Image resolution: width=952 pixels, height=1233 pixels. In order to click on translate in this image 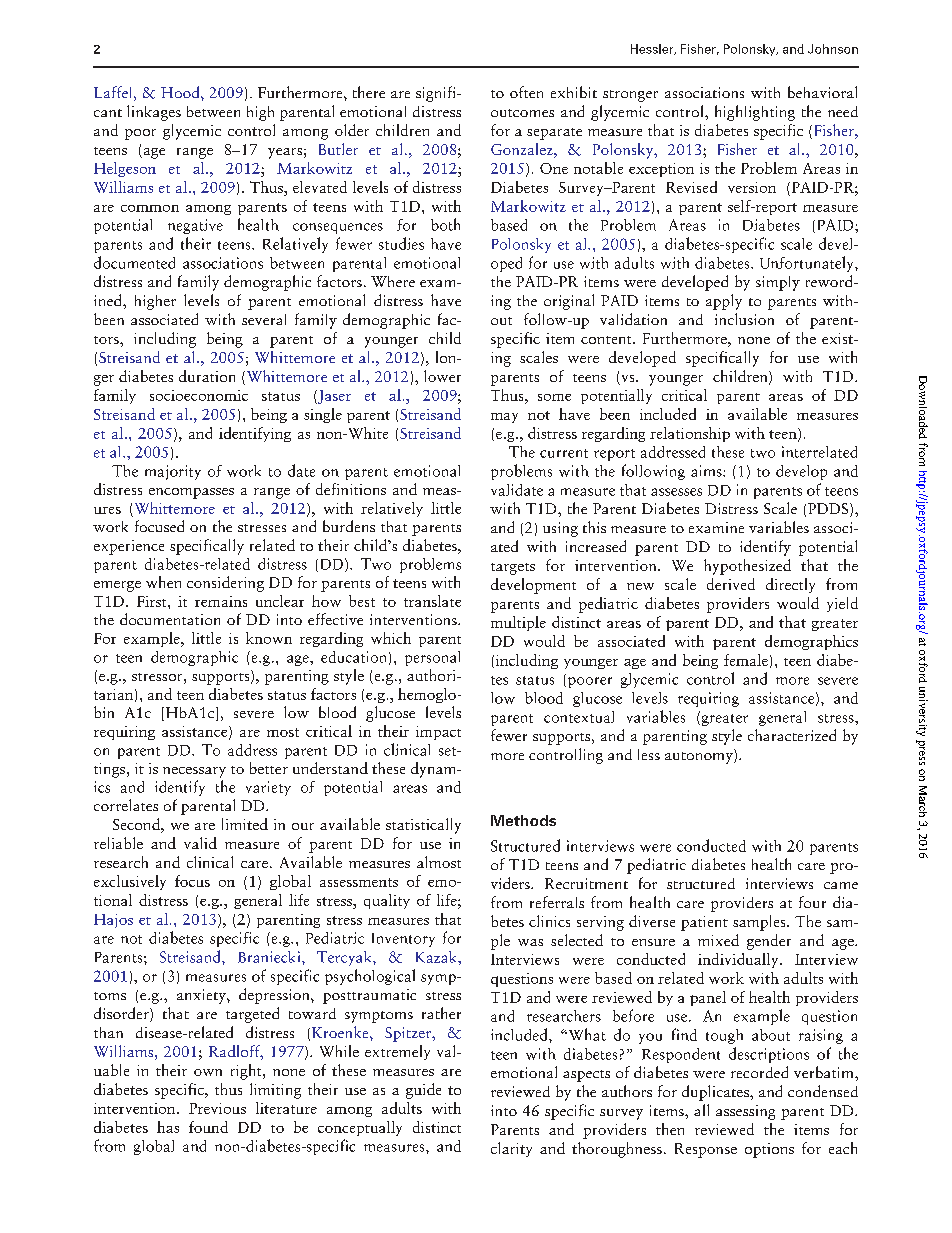, I will do `click(432, 601)`.
